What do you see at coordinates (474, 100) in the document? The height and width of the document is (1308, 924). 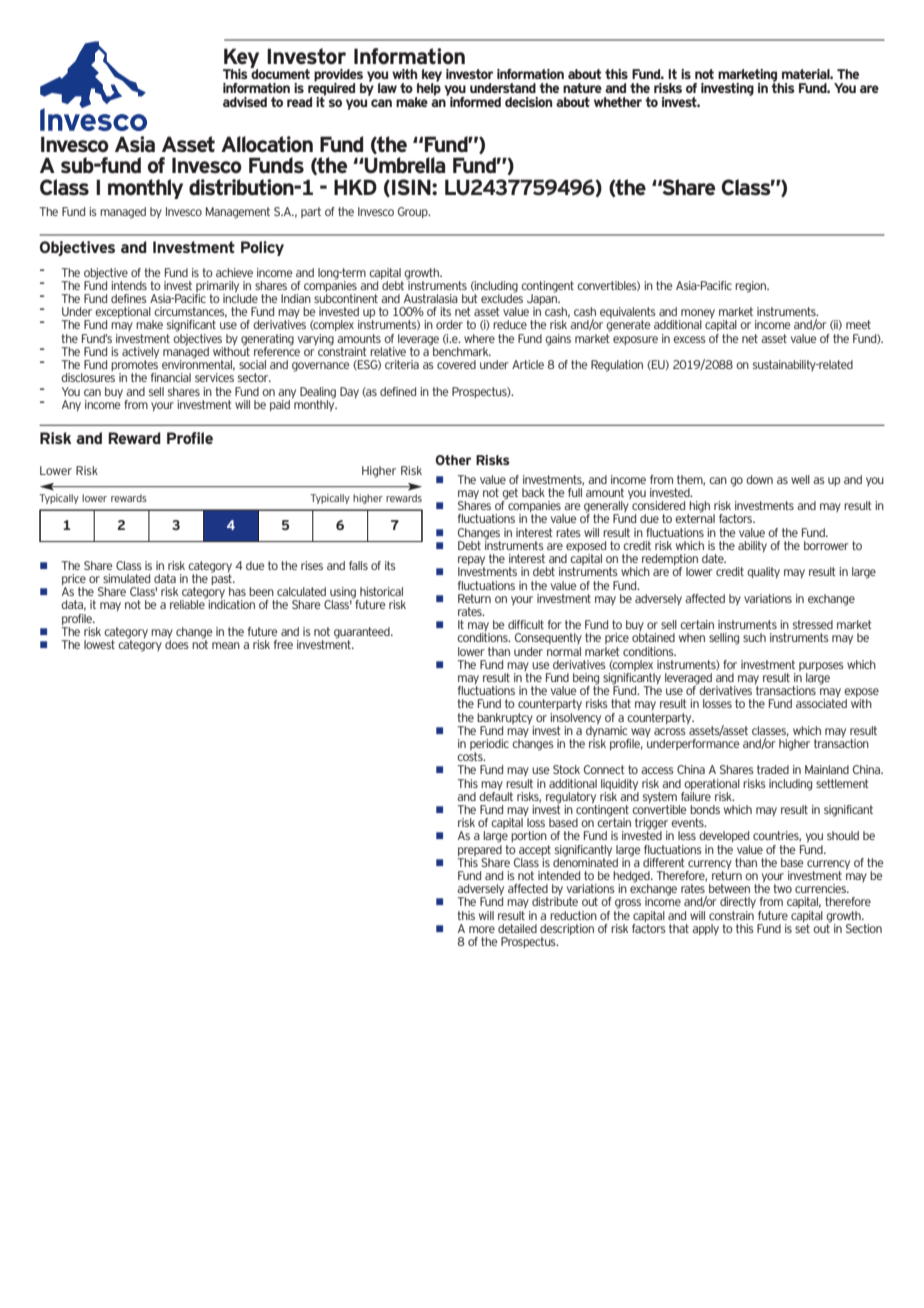 I see `informed` at bounding box center [474, 100].
